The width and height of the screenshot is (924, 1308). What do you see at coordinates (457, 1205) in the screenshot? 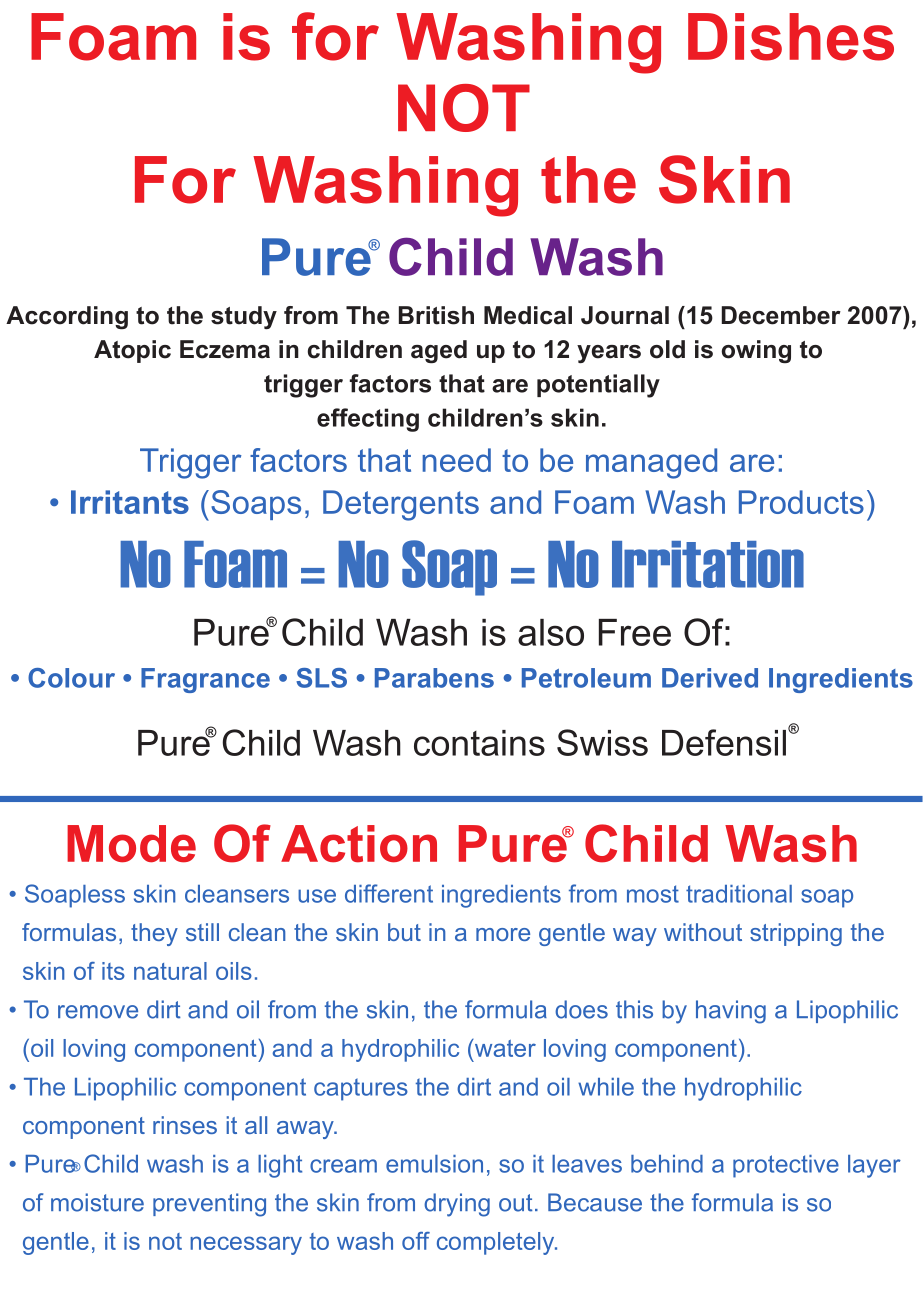
I see `drying` at bounding box center [457, 1205].
